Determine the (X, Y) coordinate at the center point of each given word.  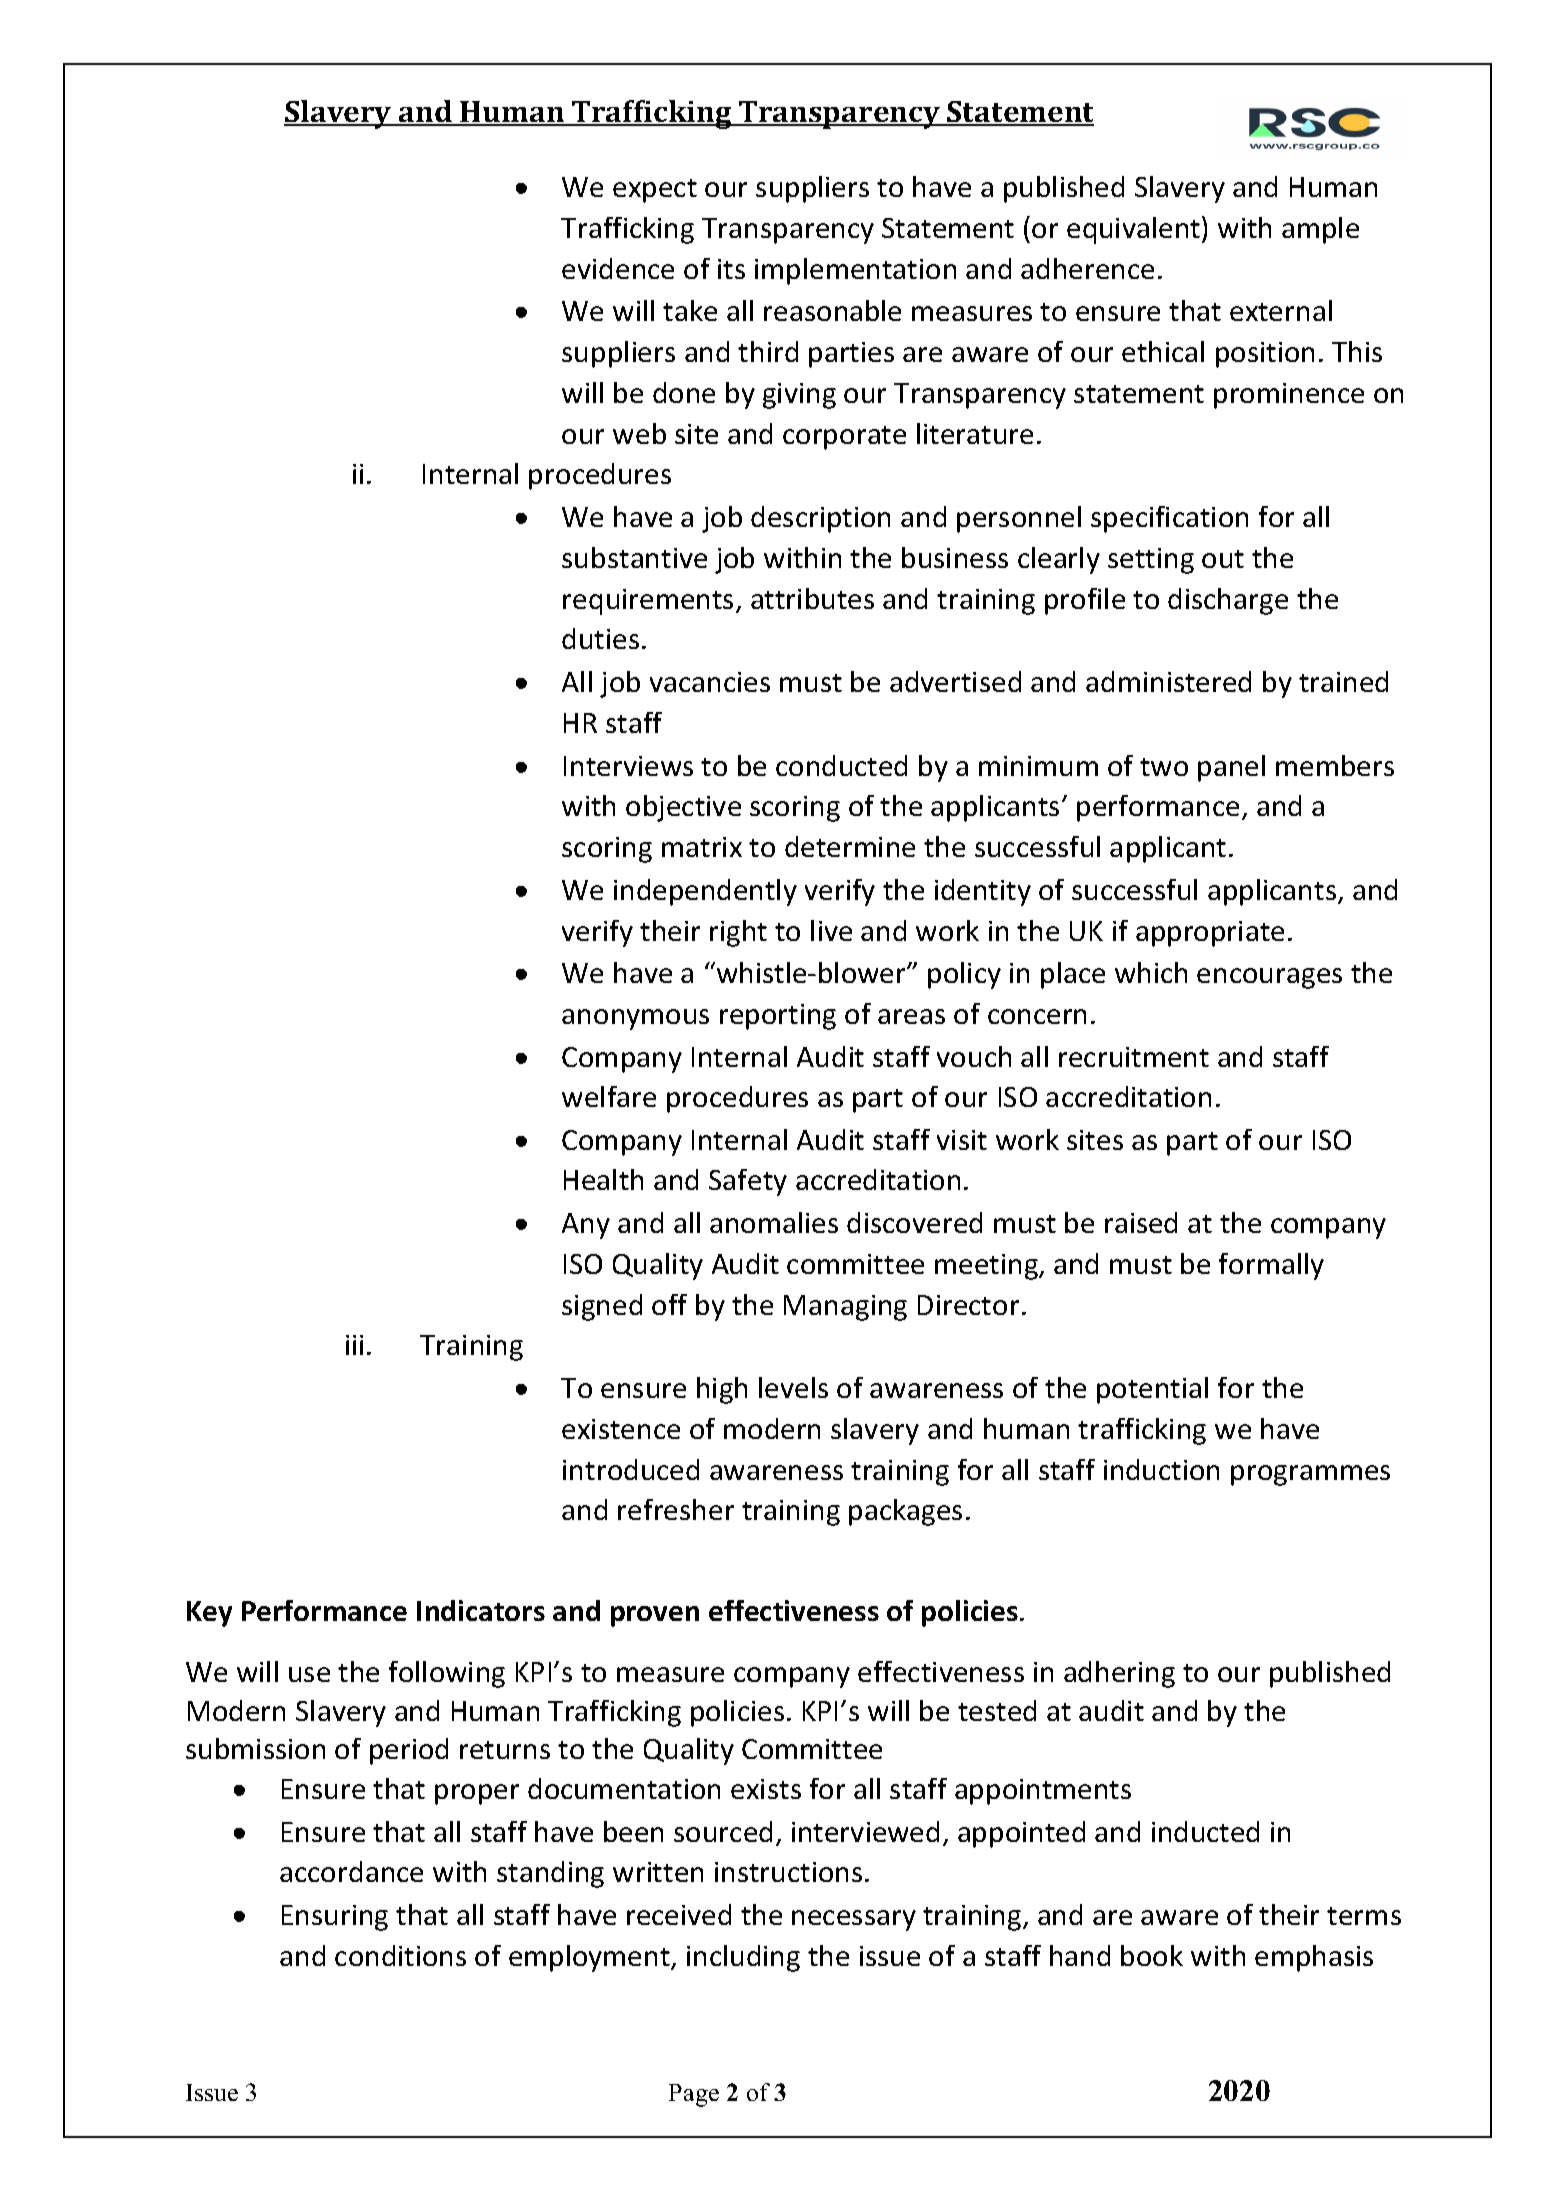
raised (1141, 1222)
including (743, 1958)
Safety (748, 1182)
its (731, 269)
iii (354, 1345)
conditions (400, 1955)
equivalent (1135, 230)
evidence (618, 268)
